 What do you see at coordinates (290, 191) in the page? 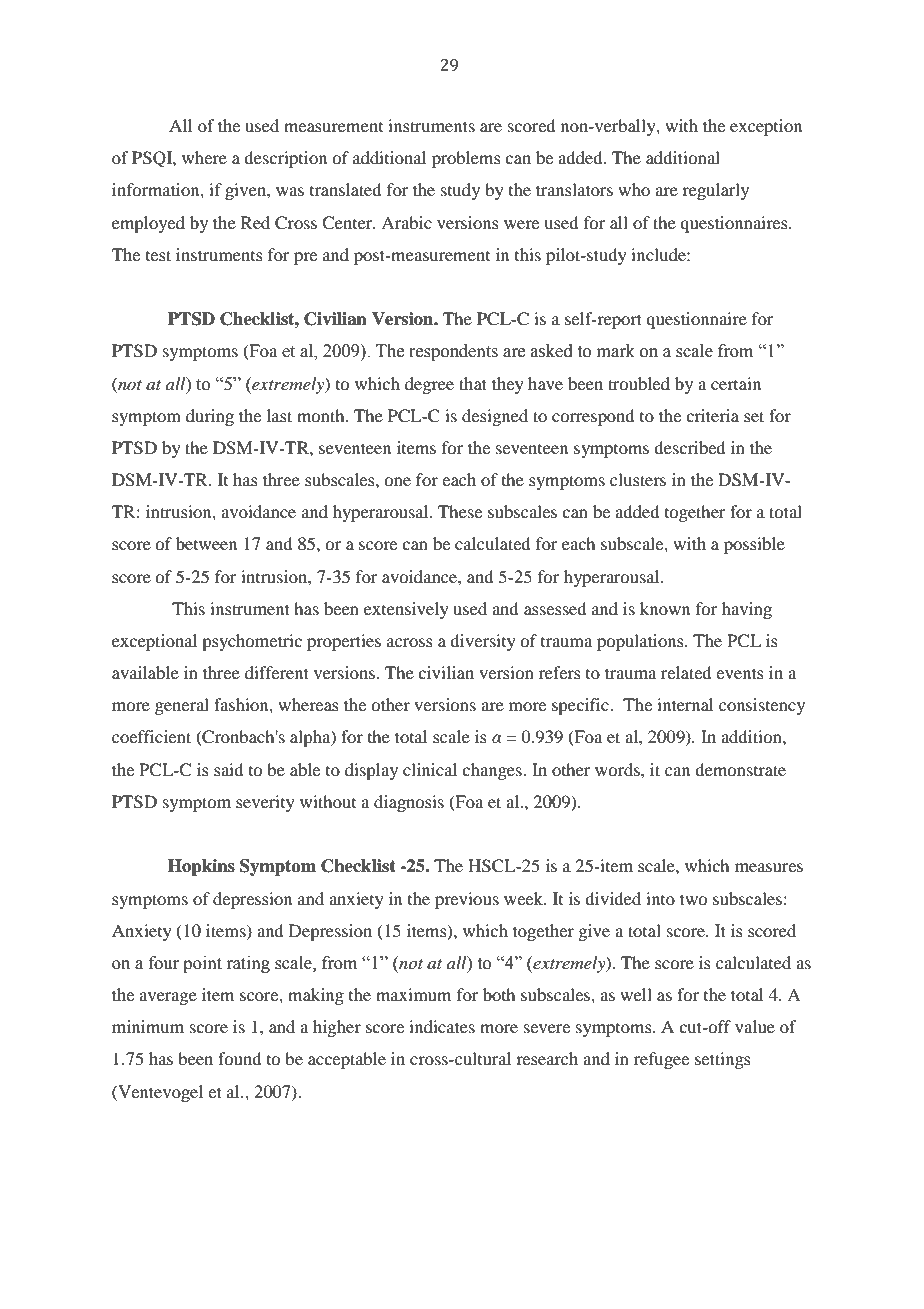
I see `was` at bounding box center [290, 191].
